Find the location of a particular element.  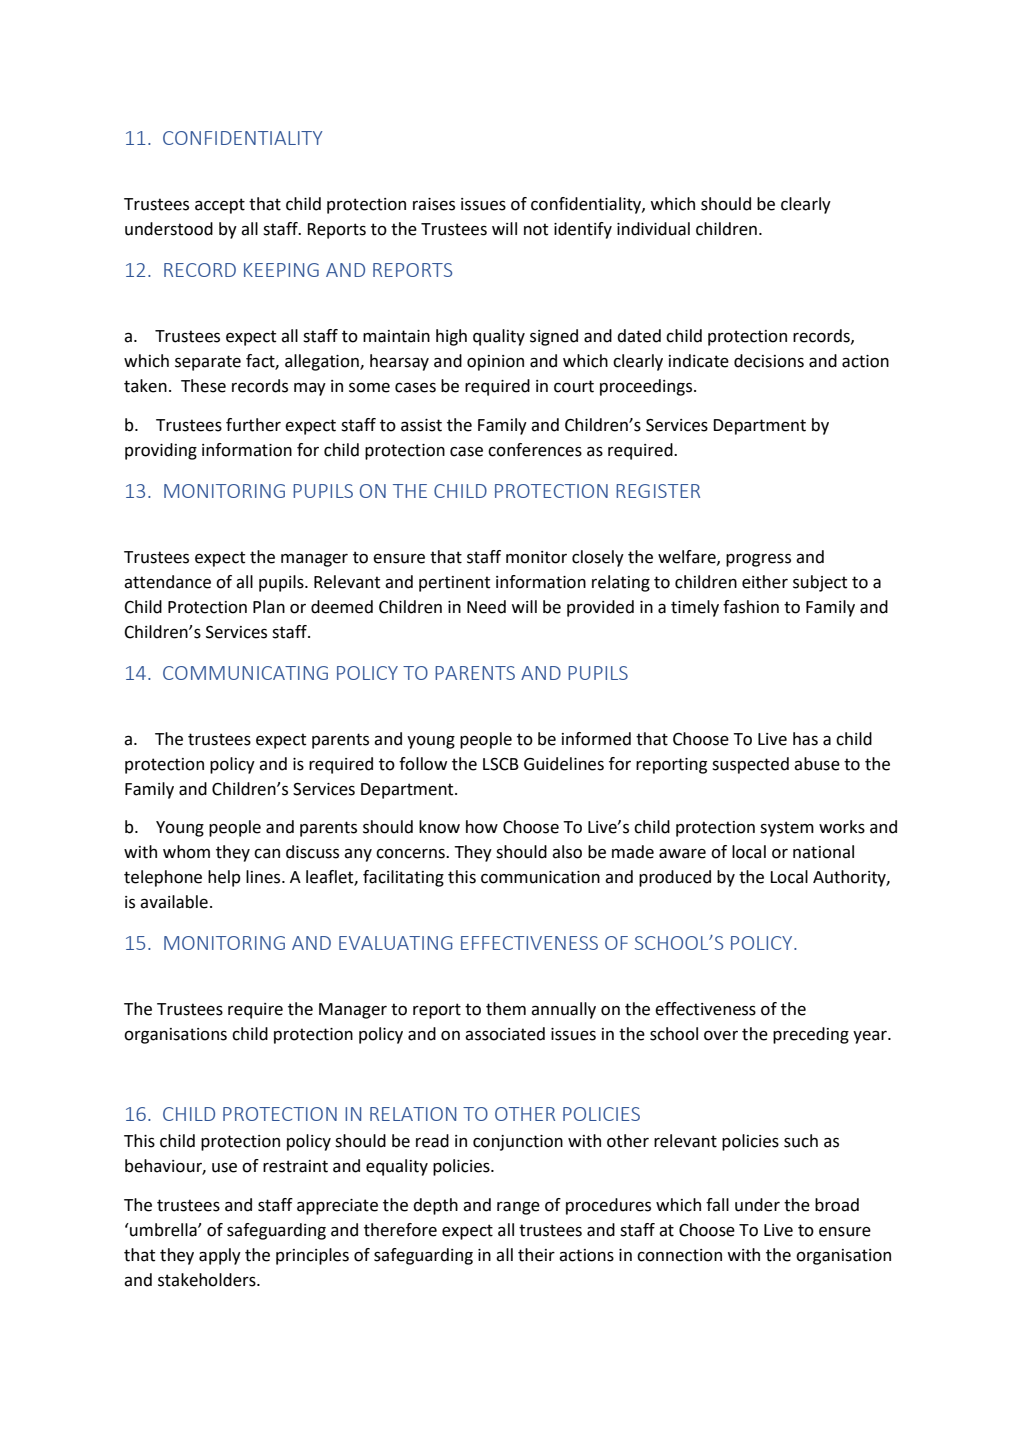

broad is located at coordinates (837, 1205).
